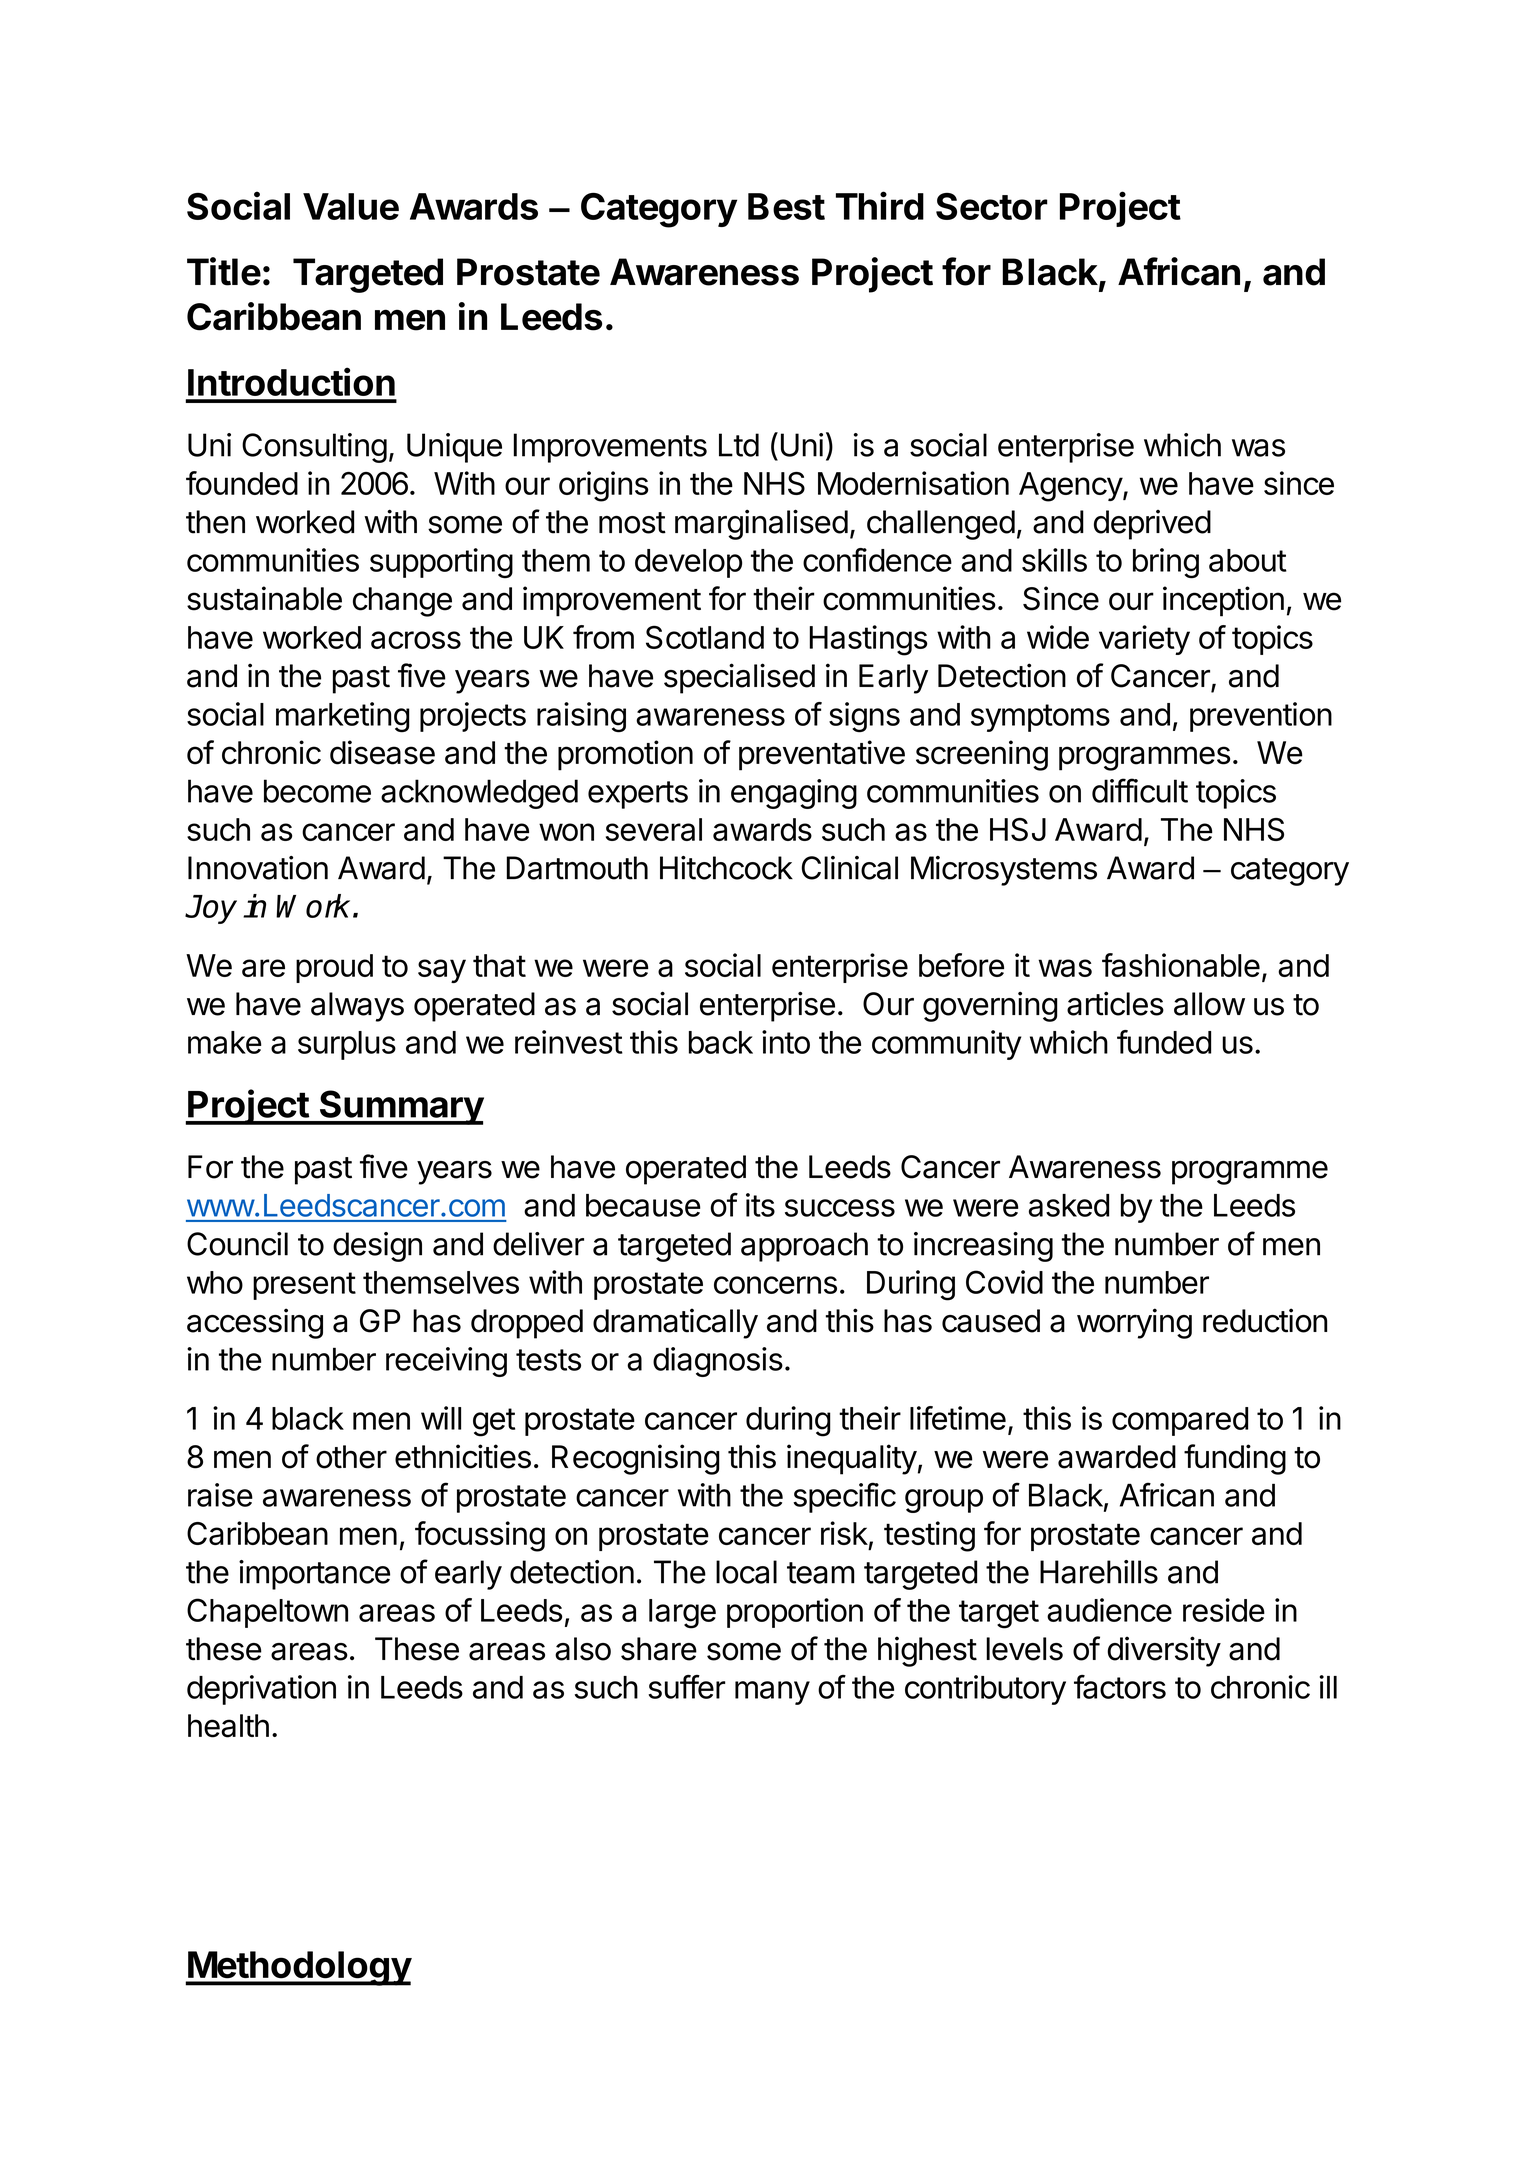 The width and height of the page is (1536, 2173). Describe the element at coordinates (1140, 790) in the page. I see `difficult` at that location.
